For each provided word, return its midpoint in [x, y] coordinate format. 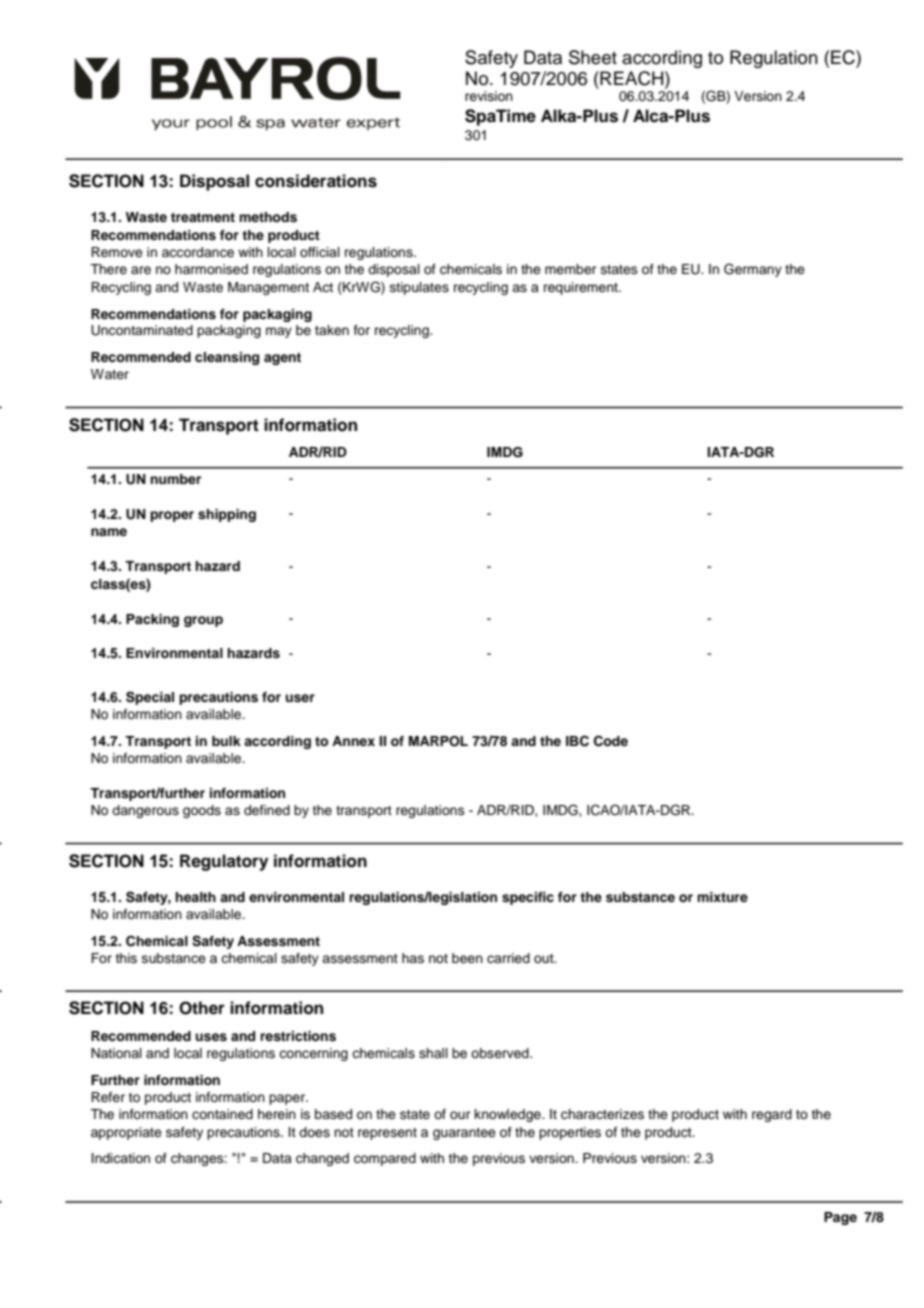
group [203, 621]
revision [489, 96]
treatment [203, 217]
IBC [577, 741]
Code [611, 741]
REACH [632, 78]
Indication [121, 1158]
